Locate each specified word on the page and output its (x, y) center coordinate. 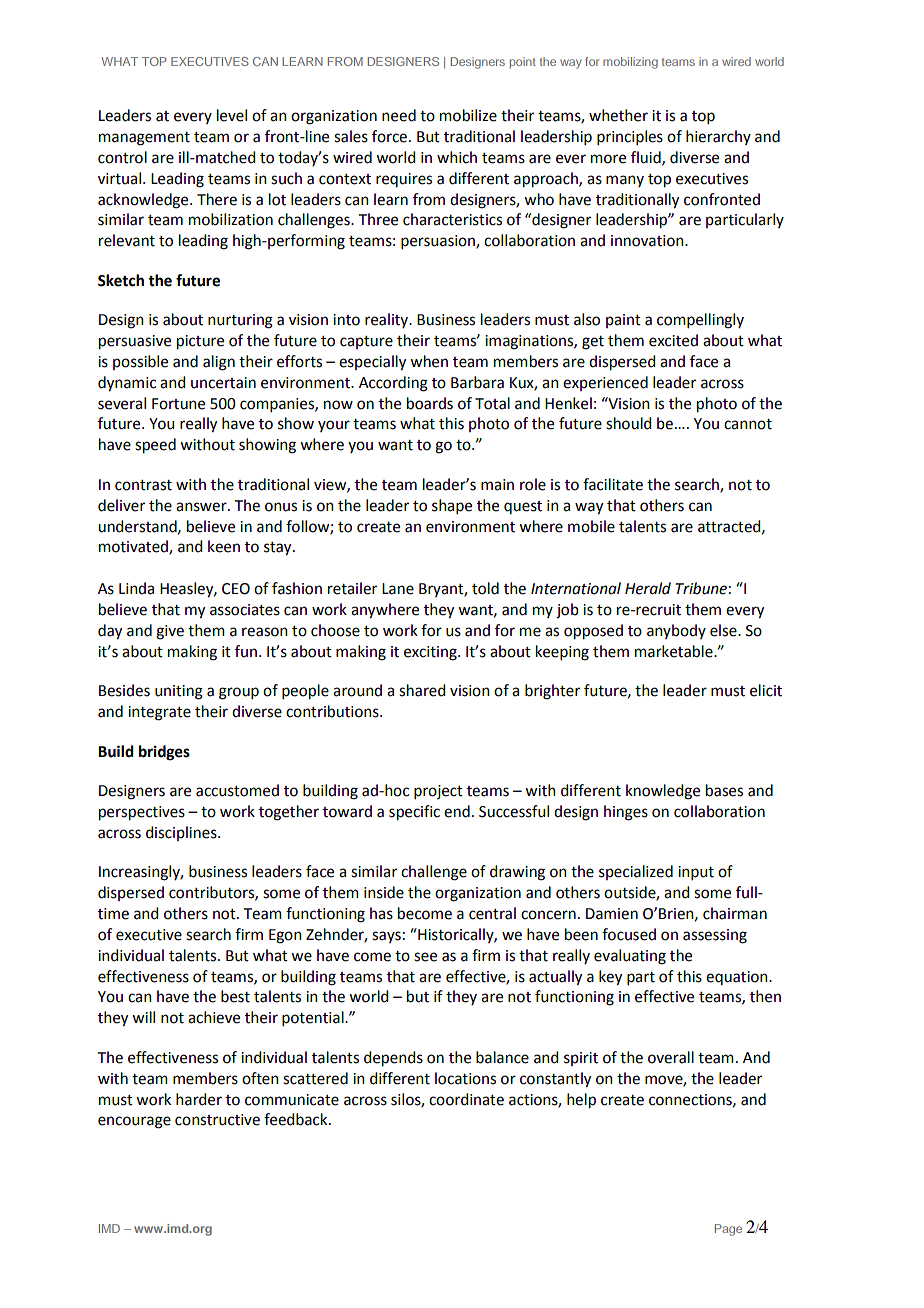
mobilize (468, 115)
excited (673, 340)
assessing (715, 936)
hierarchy (718, 137)
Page (728, 1230)
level (232, 115)
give (170, 632)
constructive (217, 1120)
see (425, 957)
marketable (675, 651)
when (429, 361)
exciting (431, 653)
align (219, 363)
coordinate (466, 1099)
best (235, 996)
